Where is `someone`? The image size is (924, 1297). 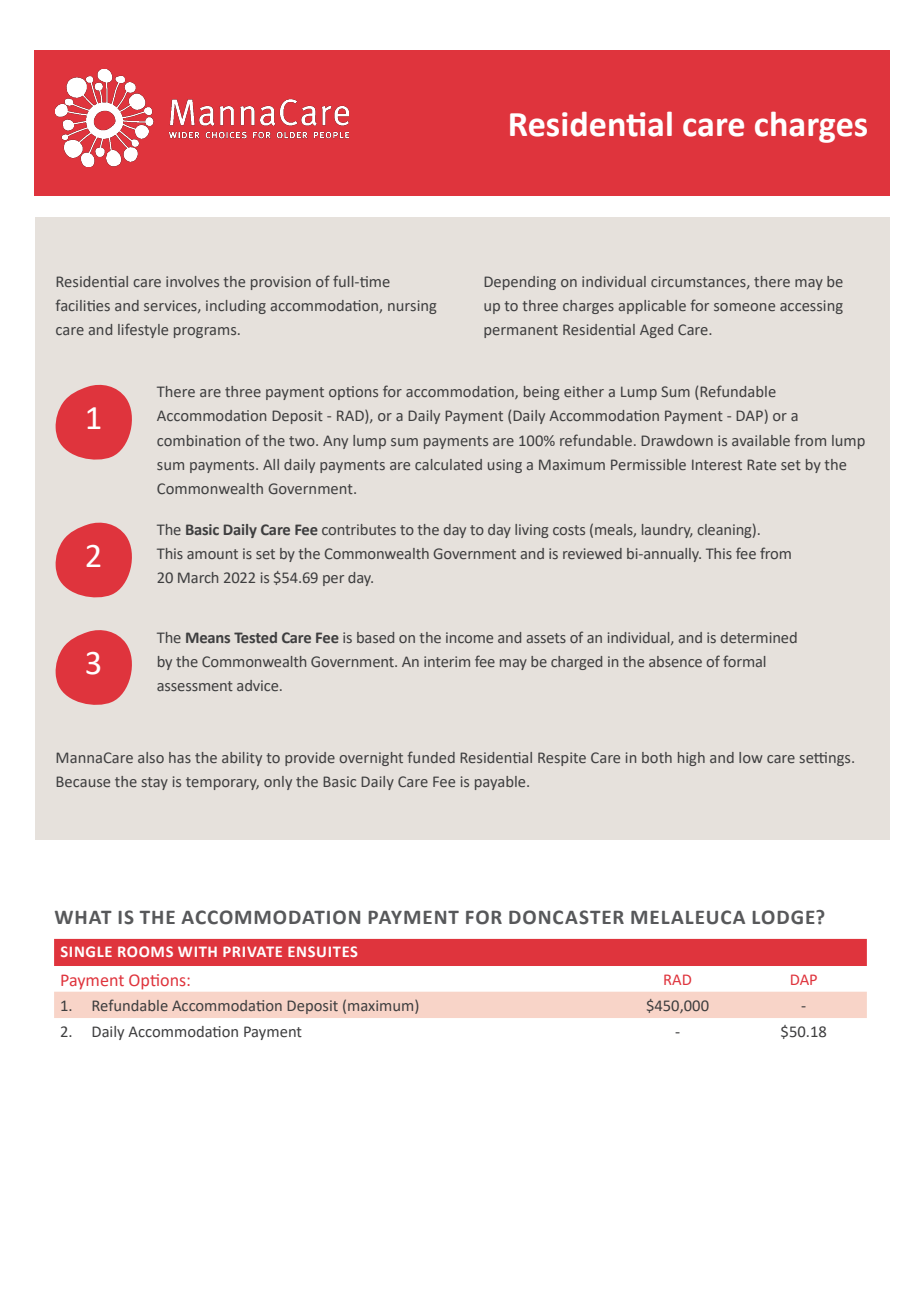 someone is located at coordinates (744, 307).
